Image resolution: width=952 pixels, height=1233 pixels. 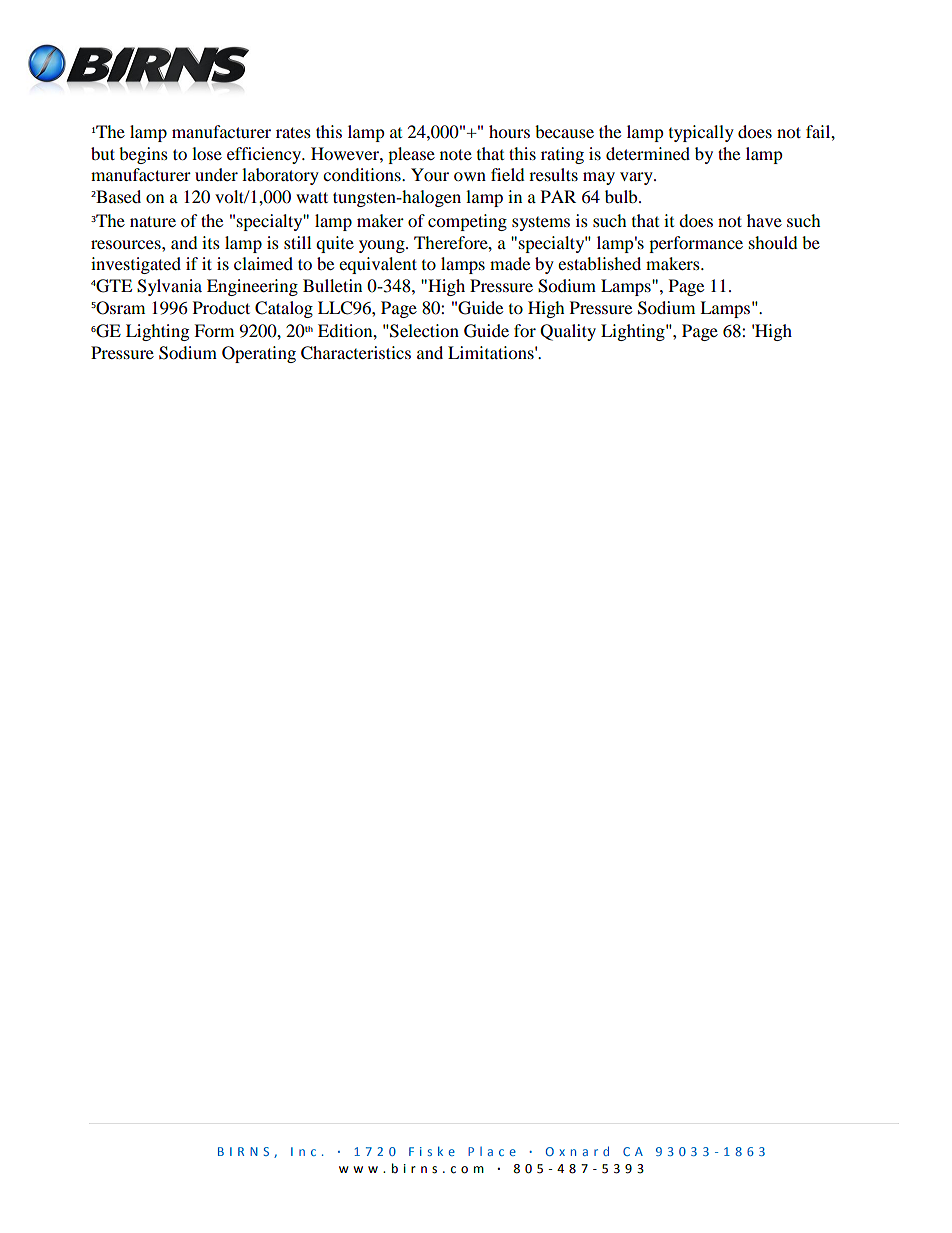 What do you see at coordinates (207, 153) in the screenshot?
I see `lose` at bounding box center [207, 153].
